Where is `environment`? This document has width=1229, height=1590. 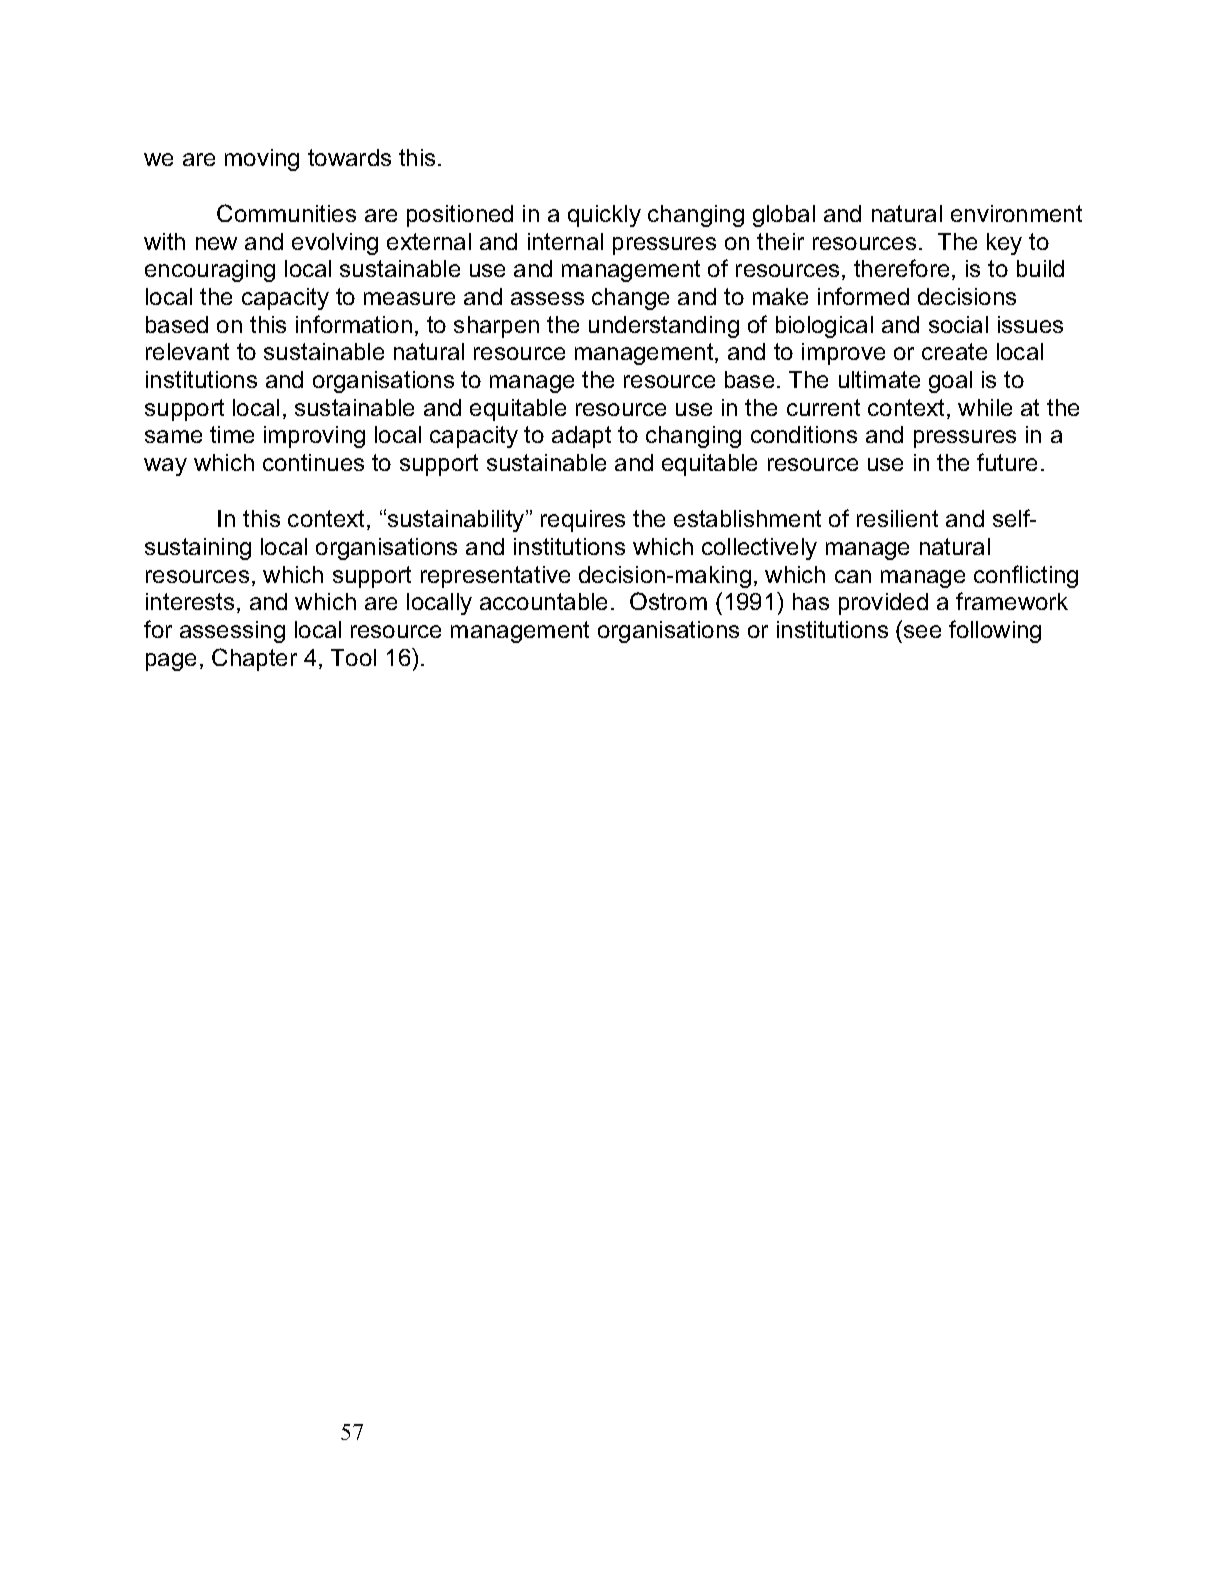
environment is located at coordinates (1016, 213).
